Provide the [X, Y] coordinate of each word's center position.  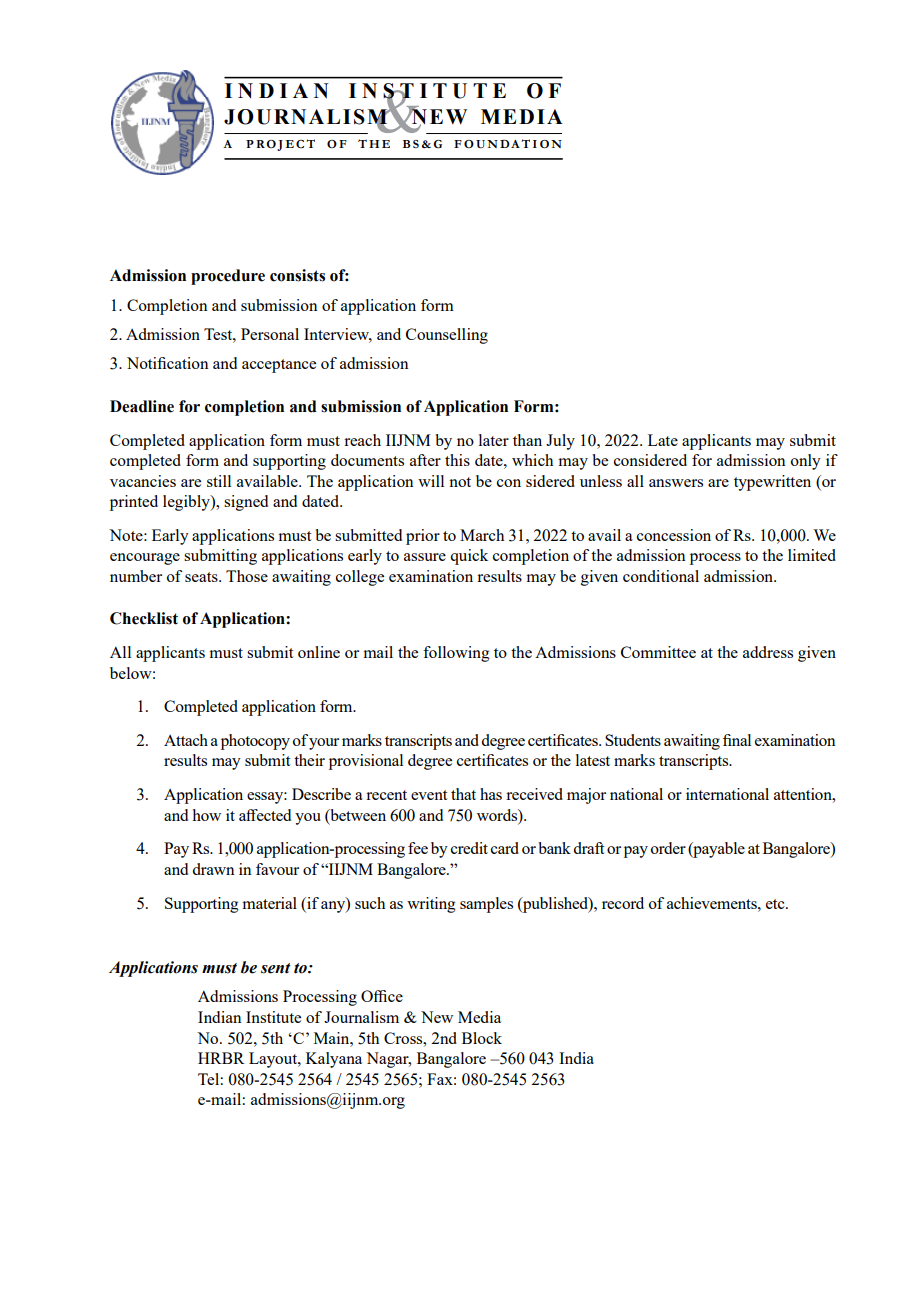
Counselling [447, 336]
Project [280, 145]
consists [297, 275]
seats [202, 577]
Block [482, 1038]
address [768, 652]
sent [276, 968]
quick [469, 557]
